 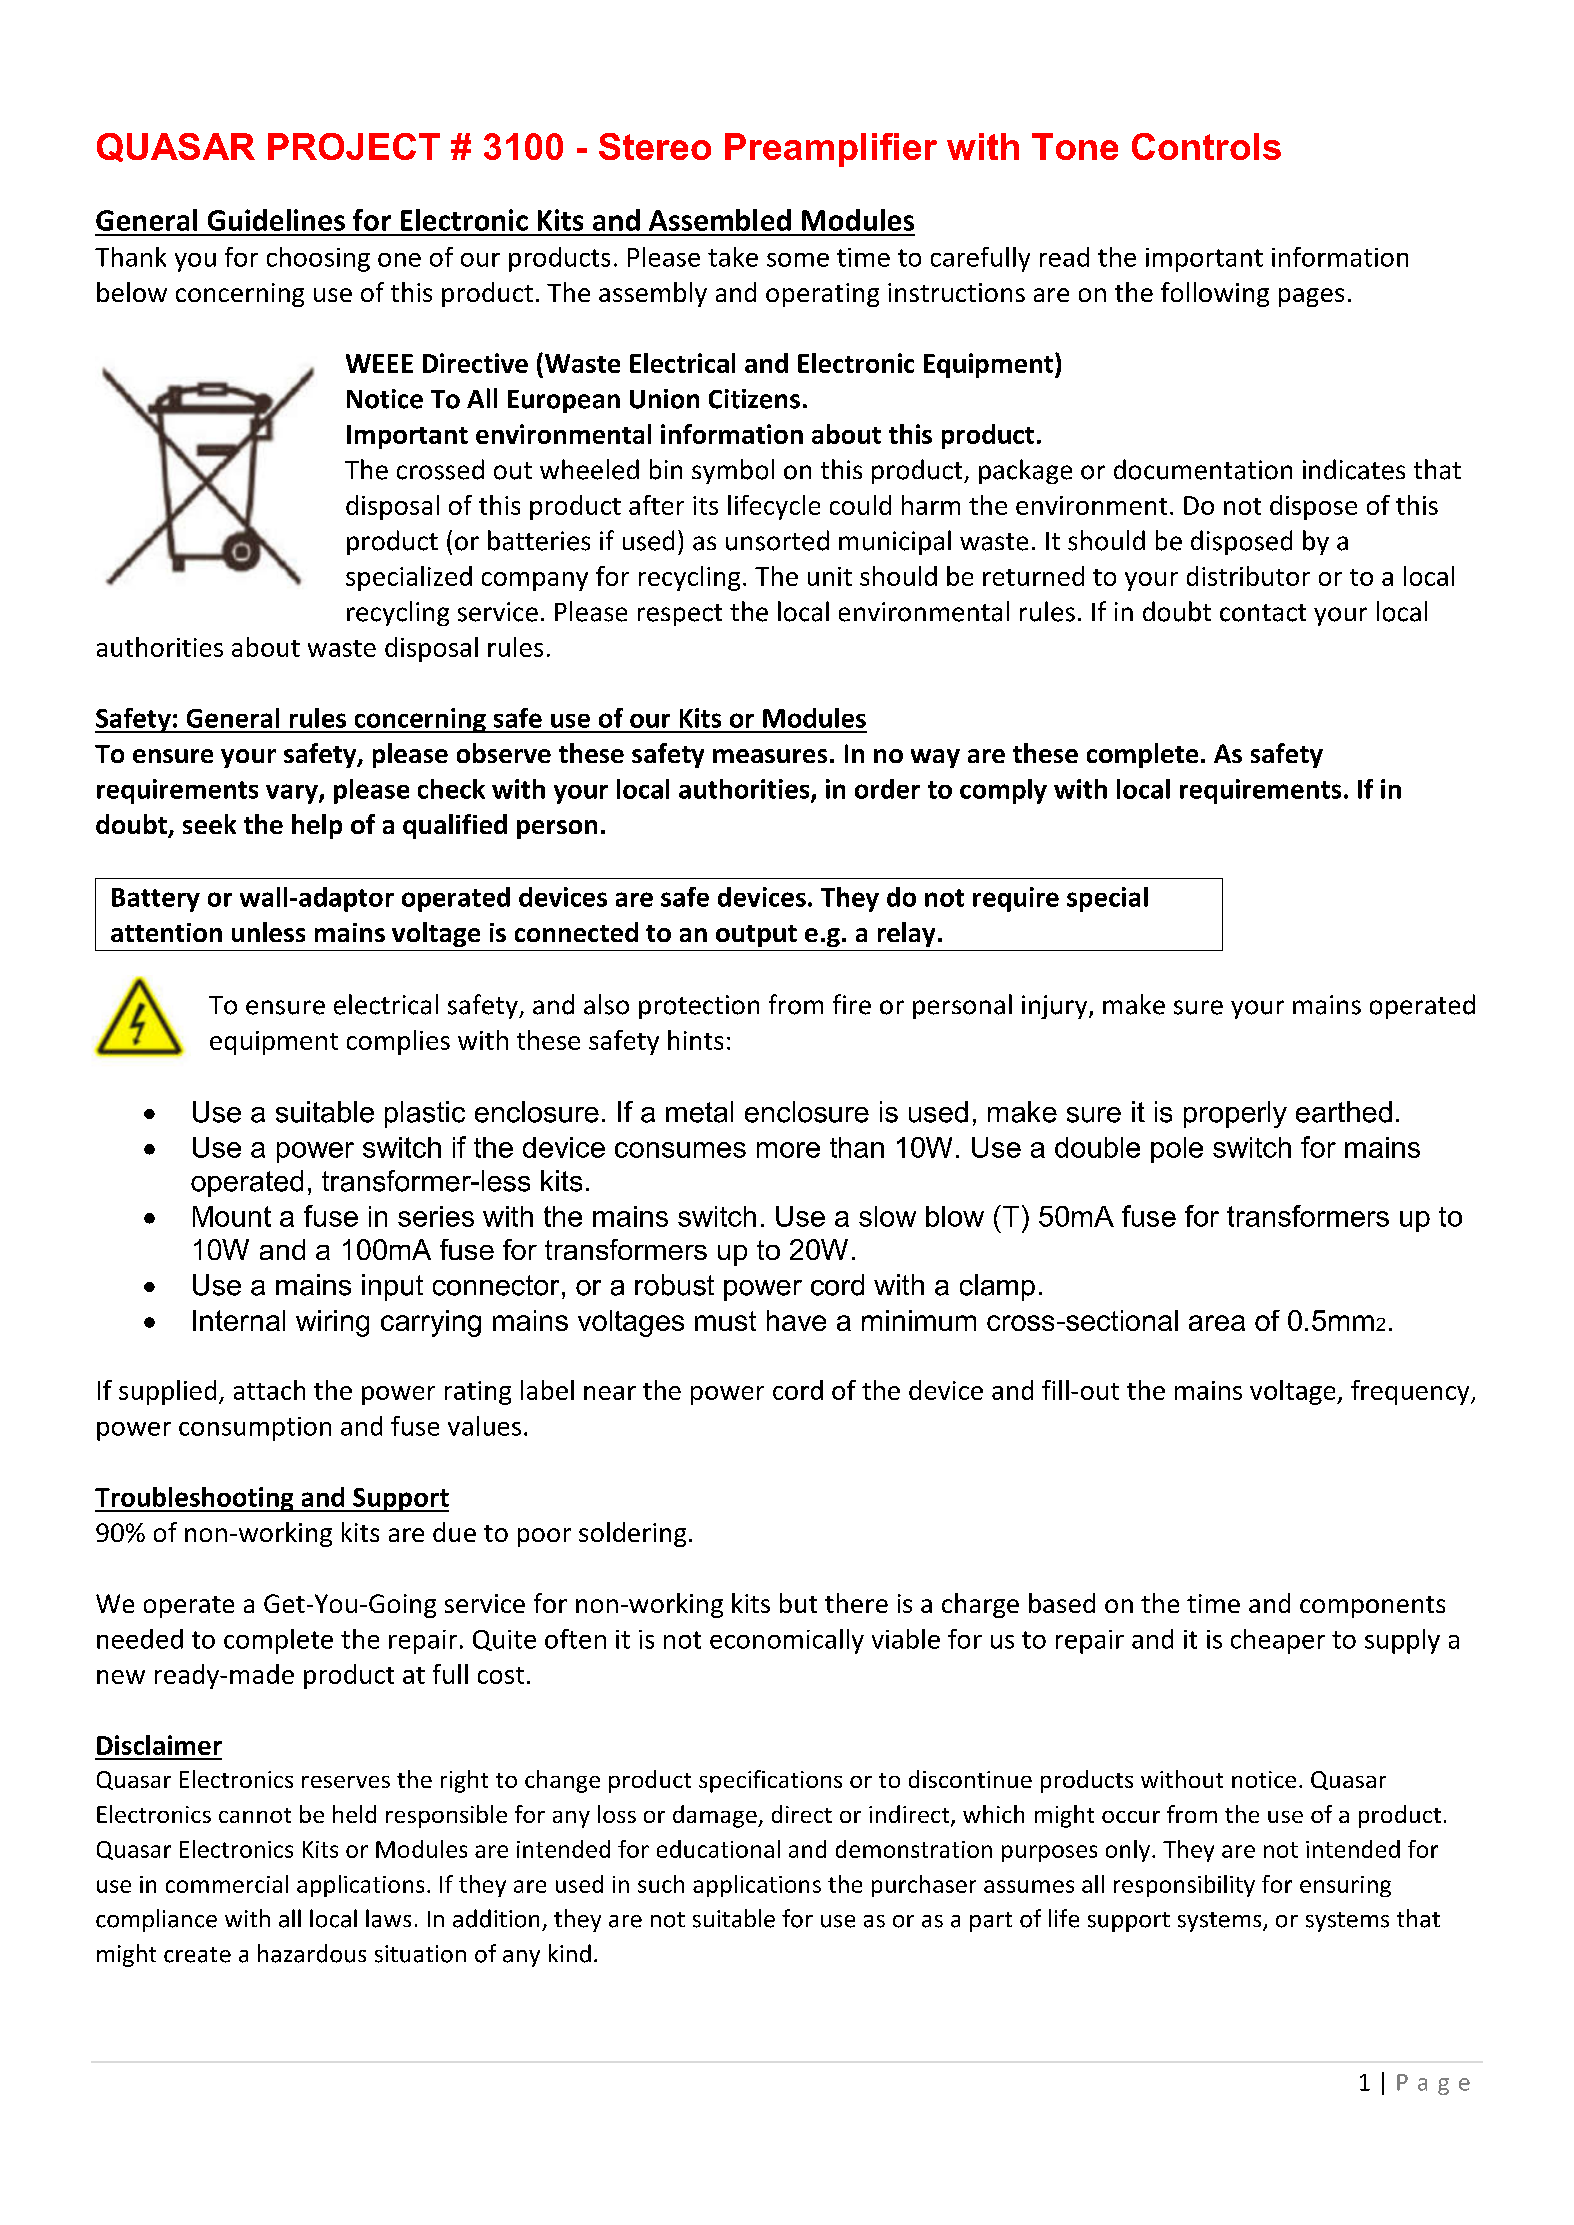 I want to click on educational, so click(x=718, y=1849).
